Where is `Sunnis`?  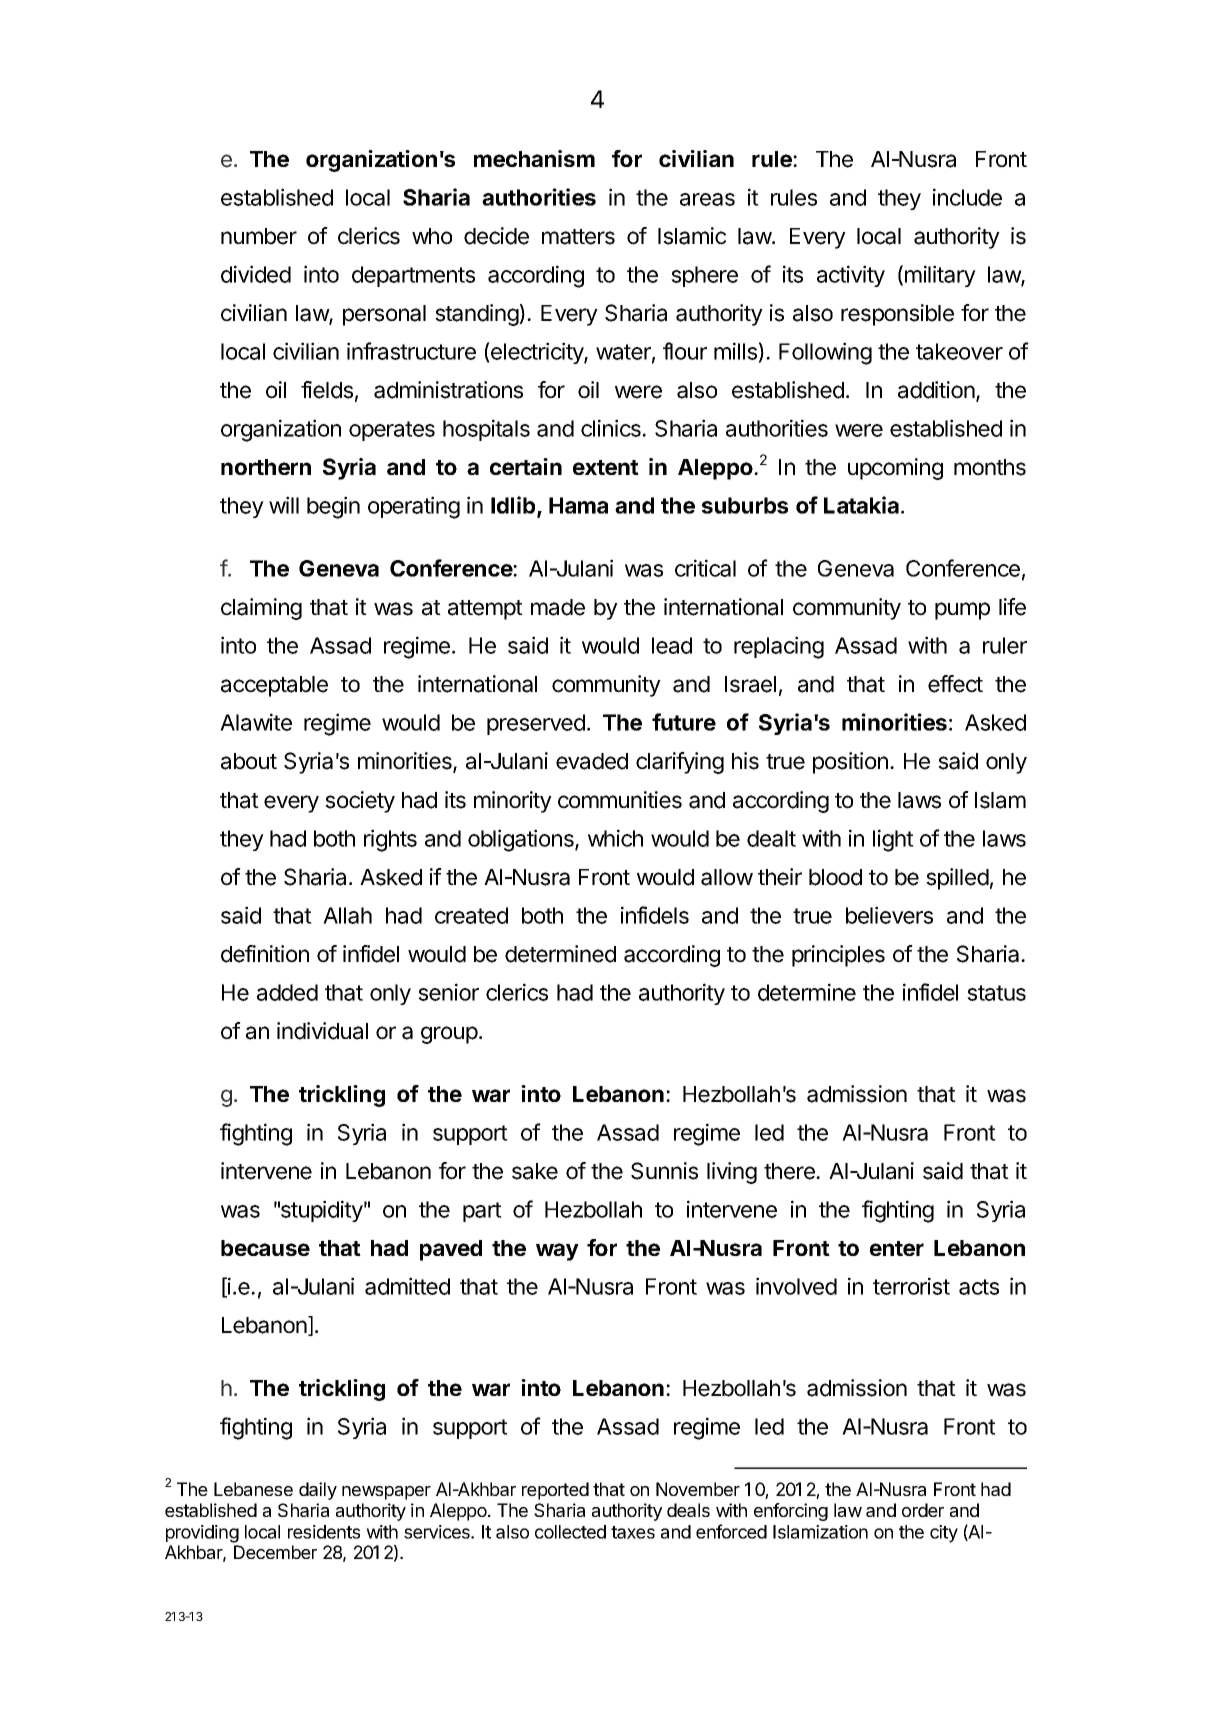
Sunnis is located at coordinates (664, 1171).
